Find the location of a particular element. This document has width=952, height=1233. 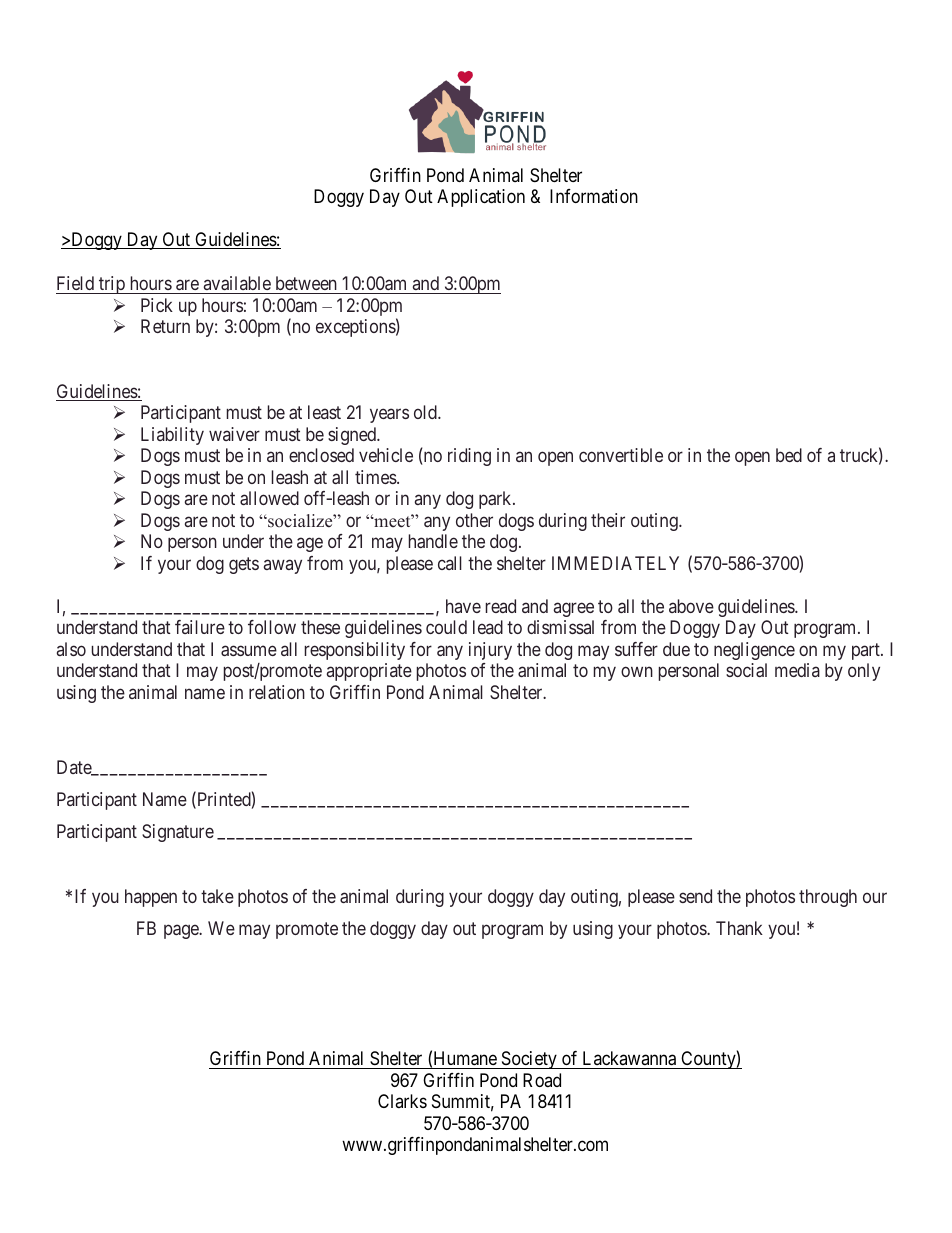

Information is located at coordinates (594, 196).
